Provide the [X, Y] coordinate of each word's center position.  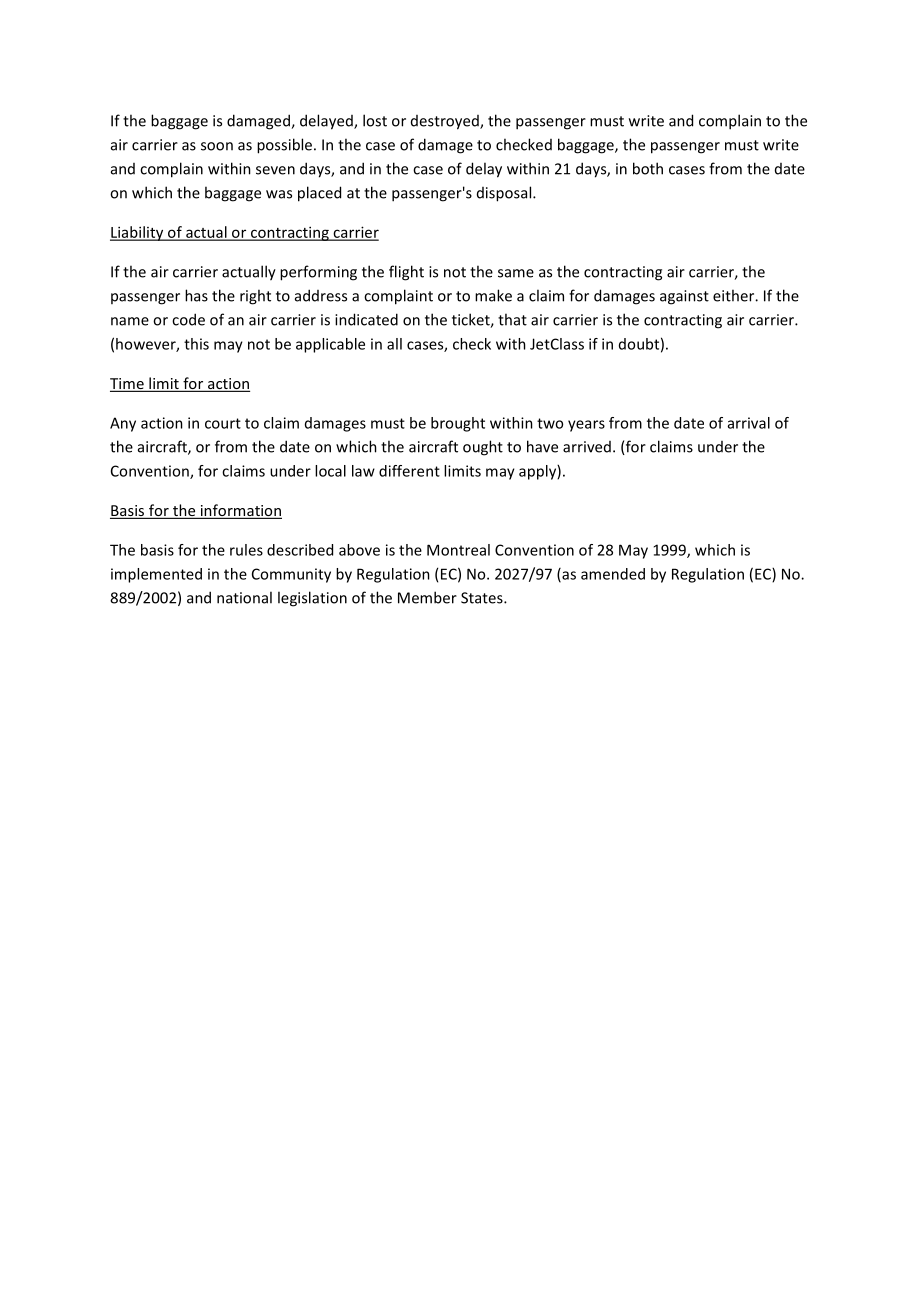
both [648, 168]
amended [613, 574]
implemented [156, 575]
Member [427, 597]
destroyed [446, 122]
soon [217, 146]
